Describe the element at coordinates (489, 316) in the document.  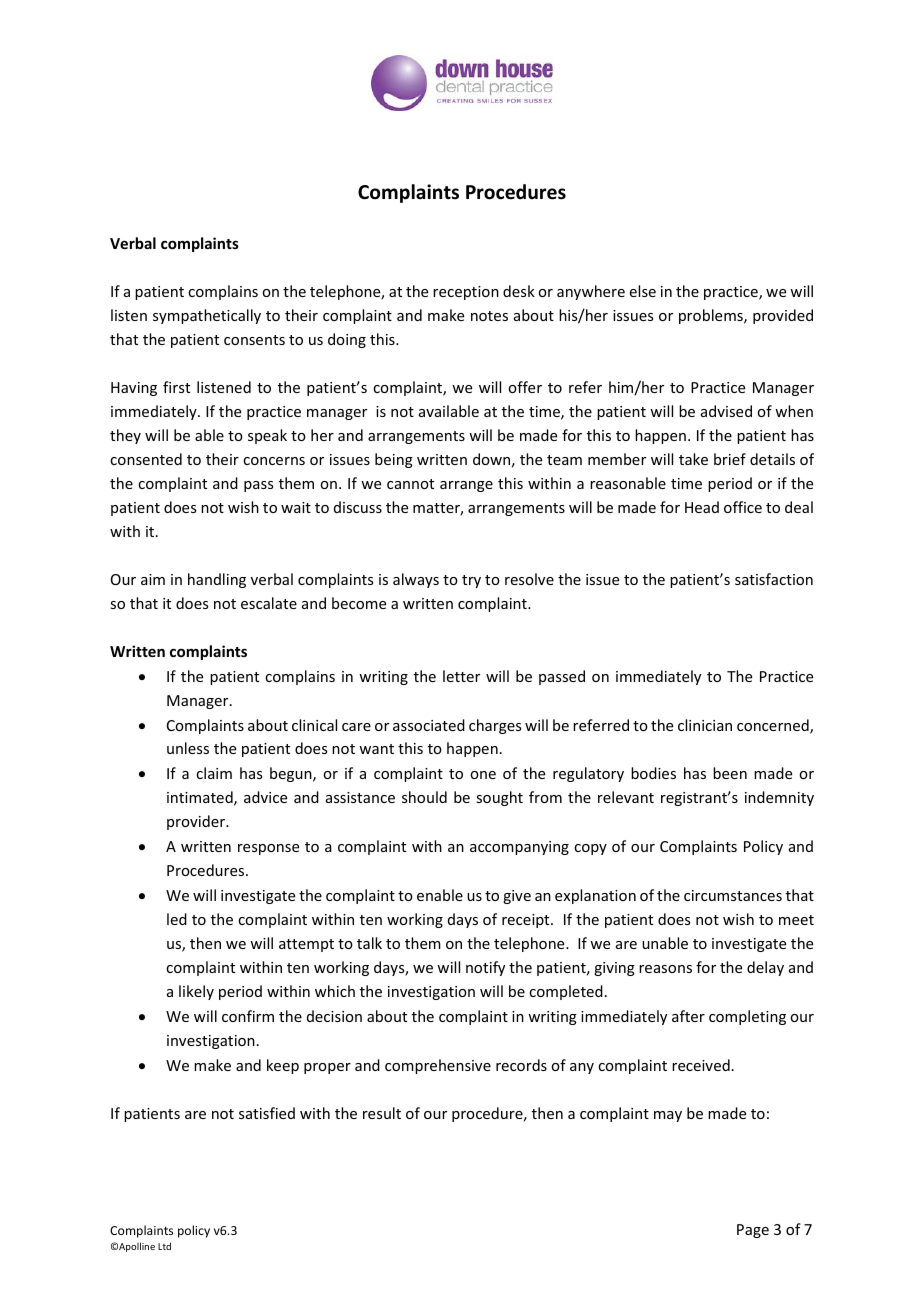
I see `notes` at that location.
